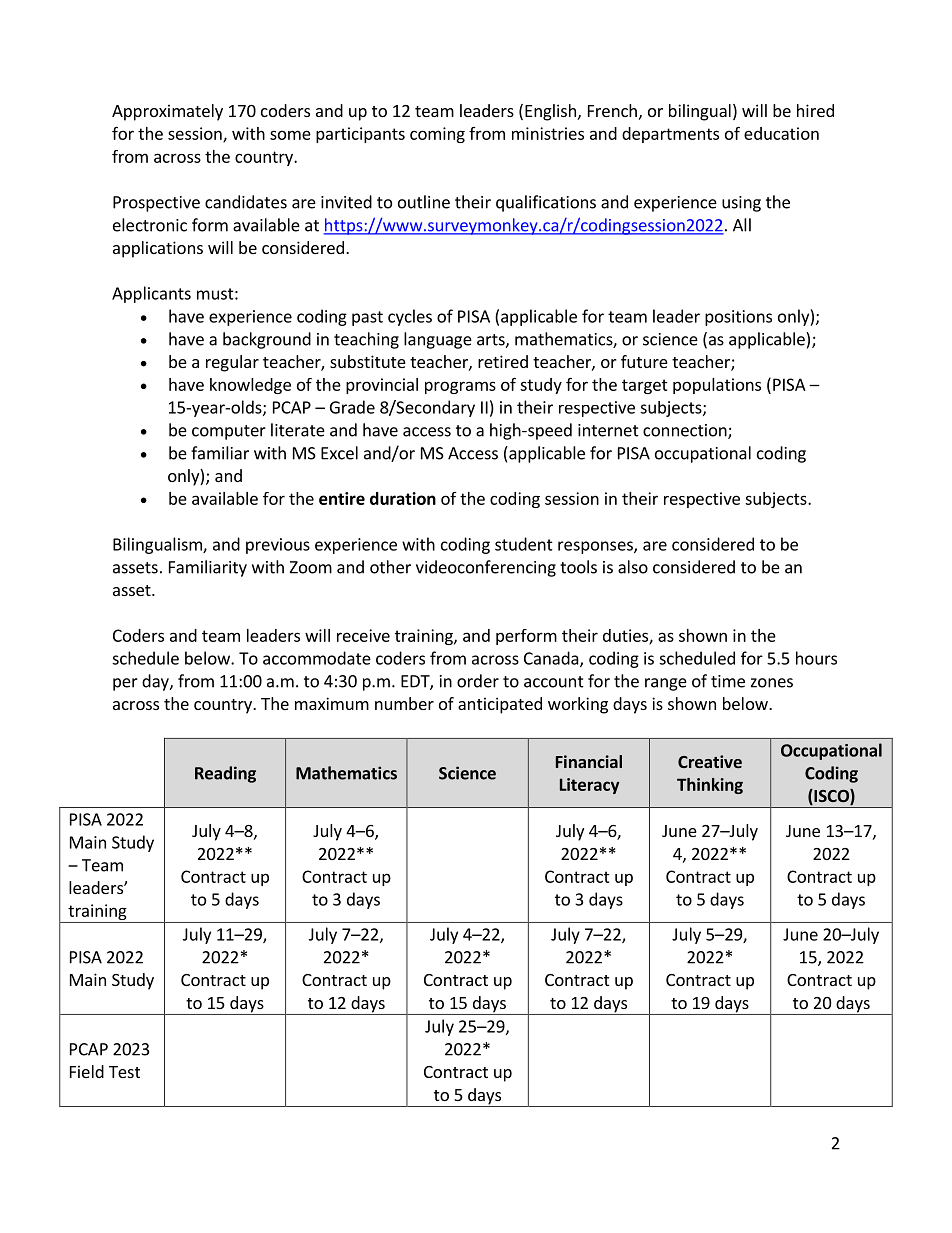  Describe the element at coordinates (633, 567) in the screenshot. I see `also` at that location.
